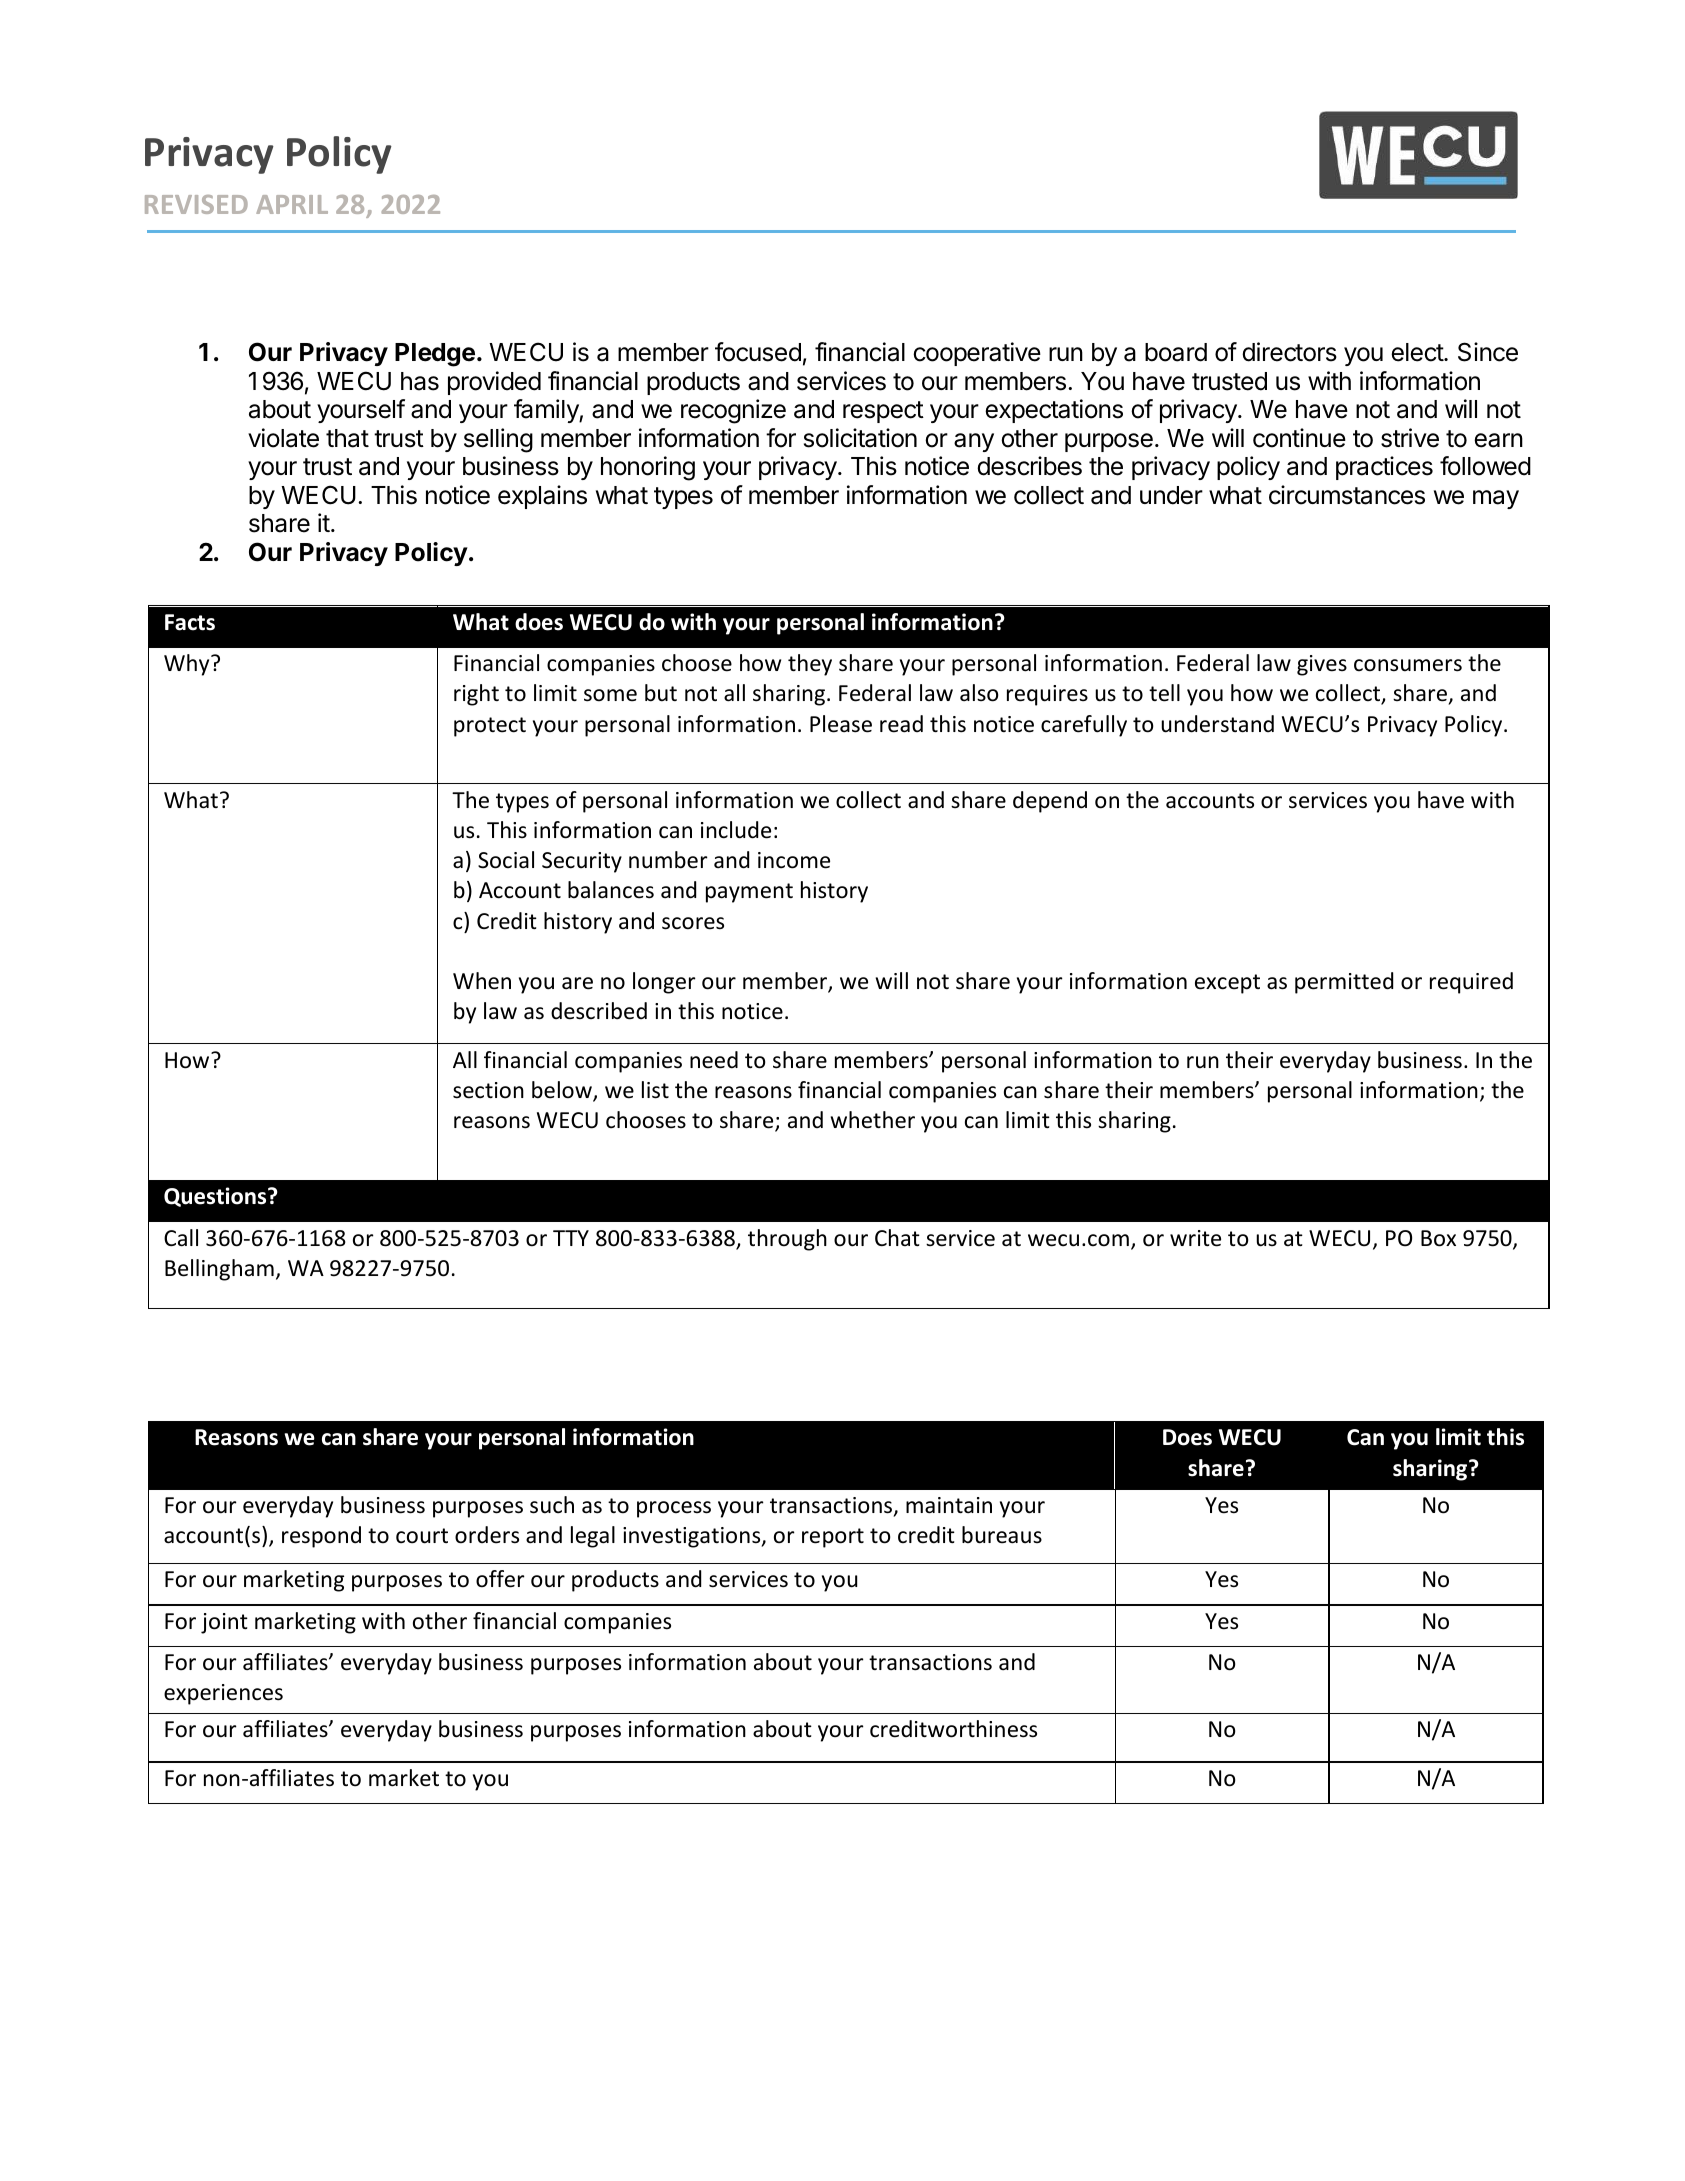  What do you see at coordinates (841, 724) in the screenshot?
I see `Please` at bounding box center [841, 724].
